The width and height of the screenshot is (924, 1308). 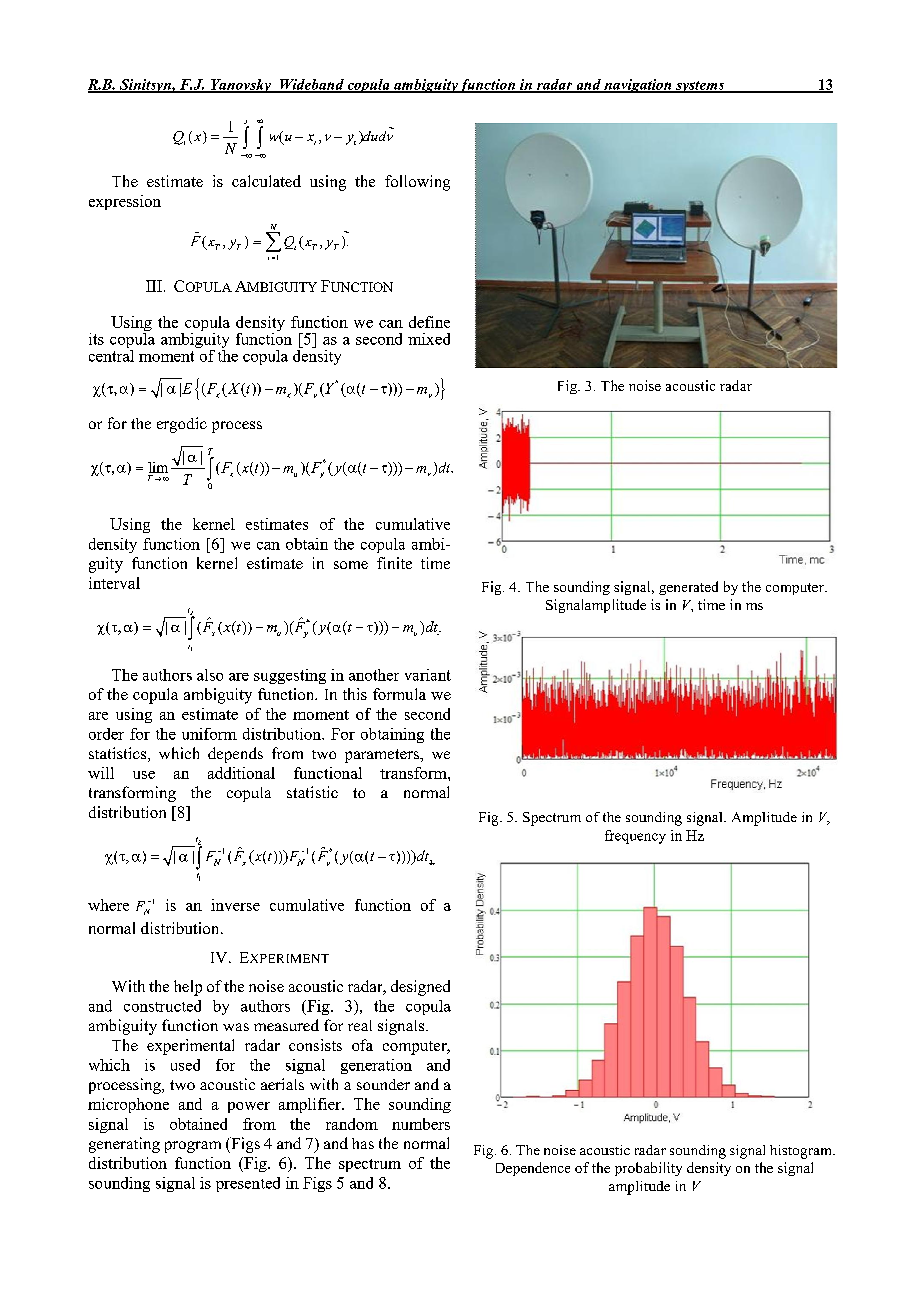 What do you see at coordinates (648, 1169) in the screenshot?
I see `probability` at bounding box center [648, 1169].
